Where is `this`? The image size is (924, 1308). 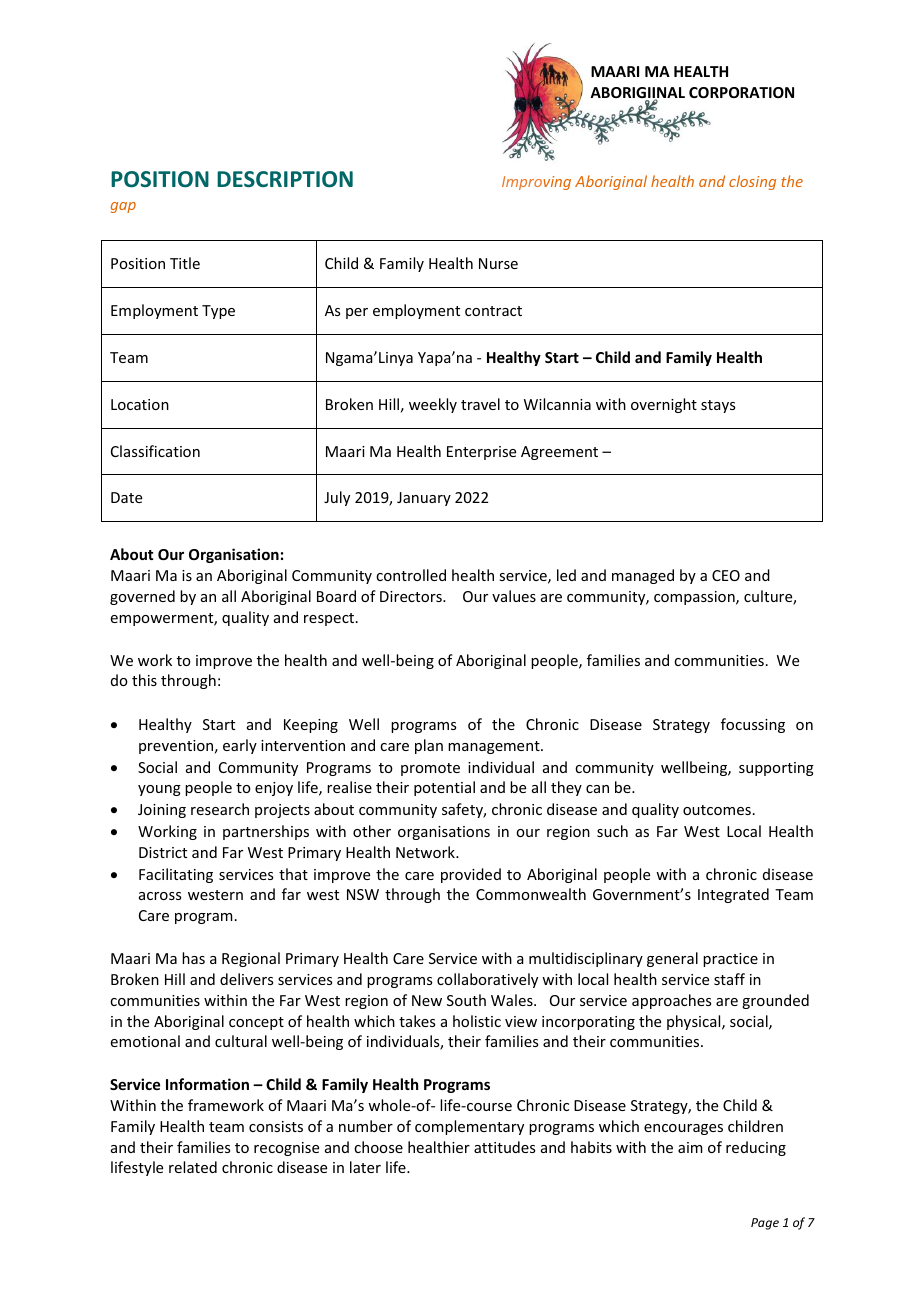 this is located at coordinates (144, 680).
